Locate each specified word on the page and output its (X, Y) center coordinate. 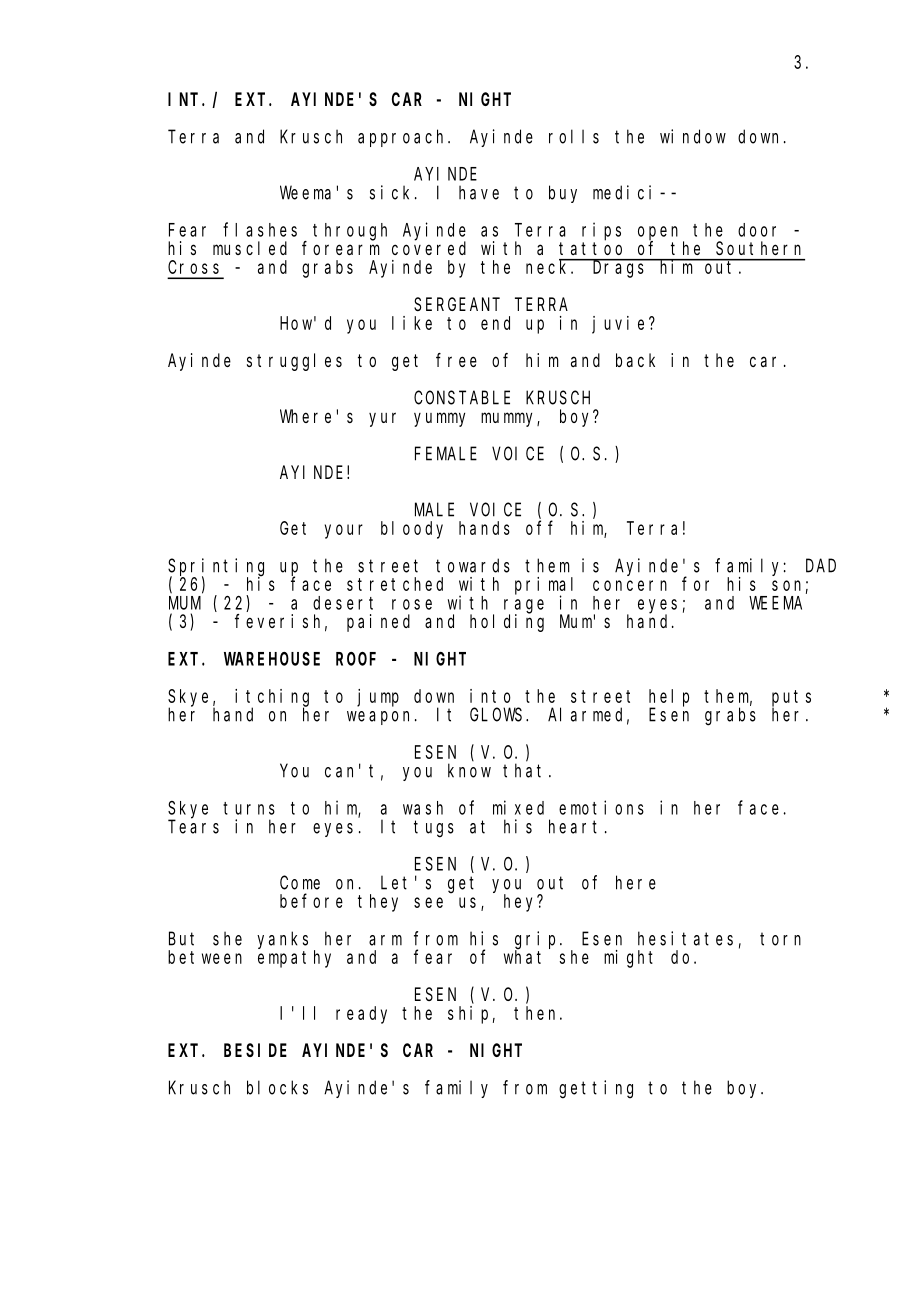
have (479, 192)
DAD (821, 566)
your (344, 531)
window (693, 136)
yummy (439, 419)
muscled (250, 248)
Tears (193, 827)
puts (791, 699)
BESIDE (255, 1050)
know (469, 770)
